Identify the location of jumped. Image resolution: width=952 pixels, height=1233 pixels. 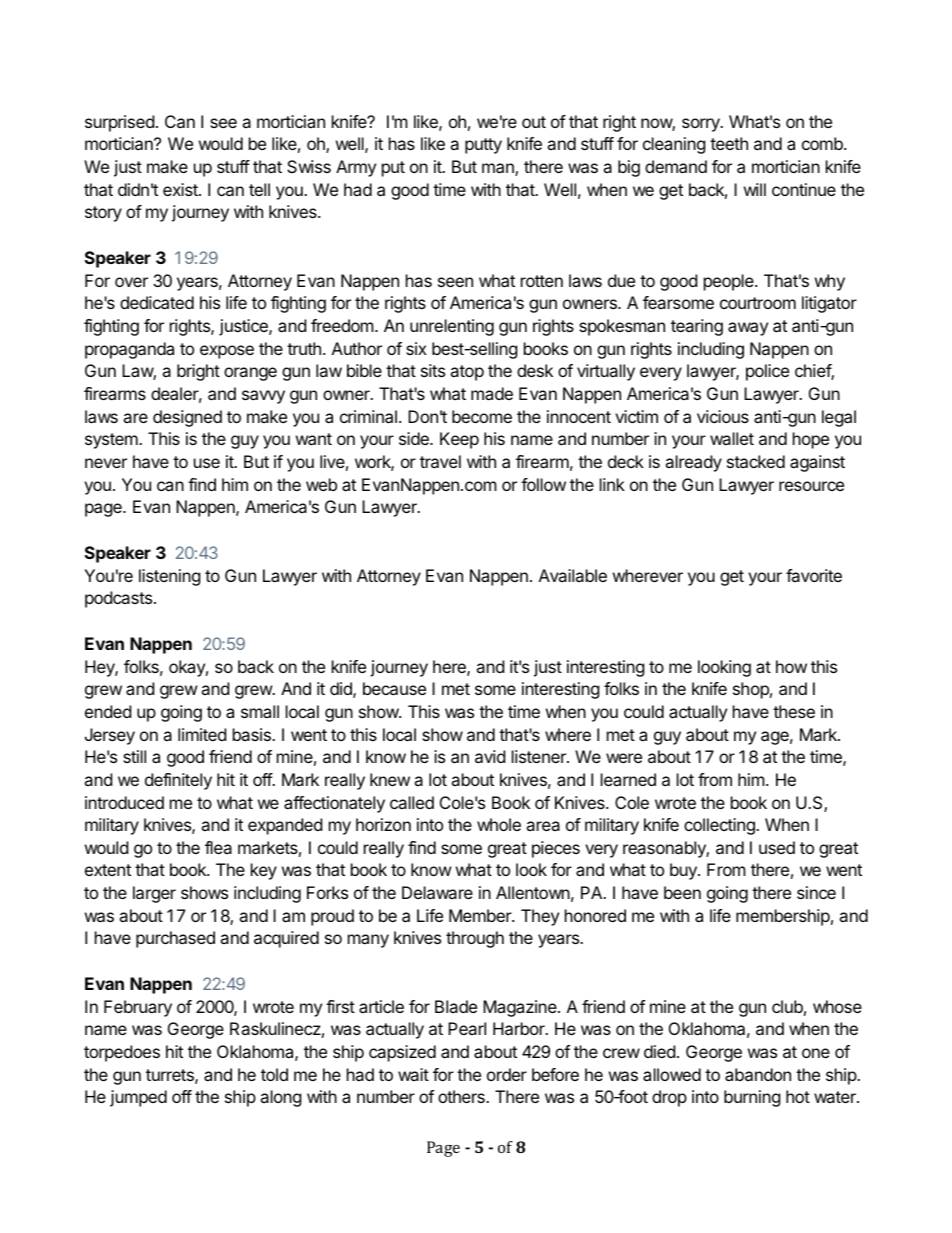
(138, 1098).
